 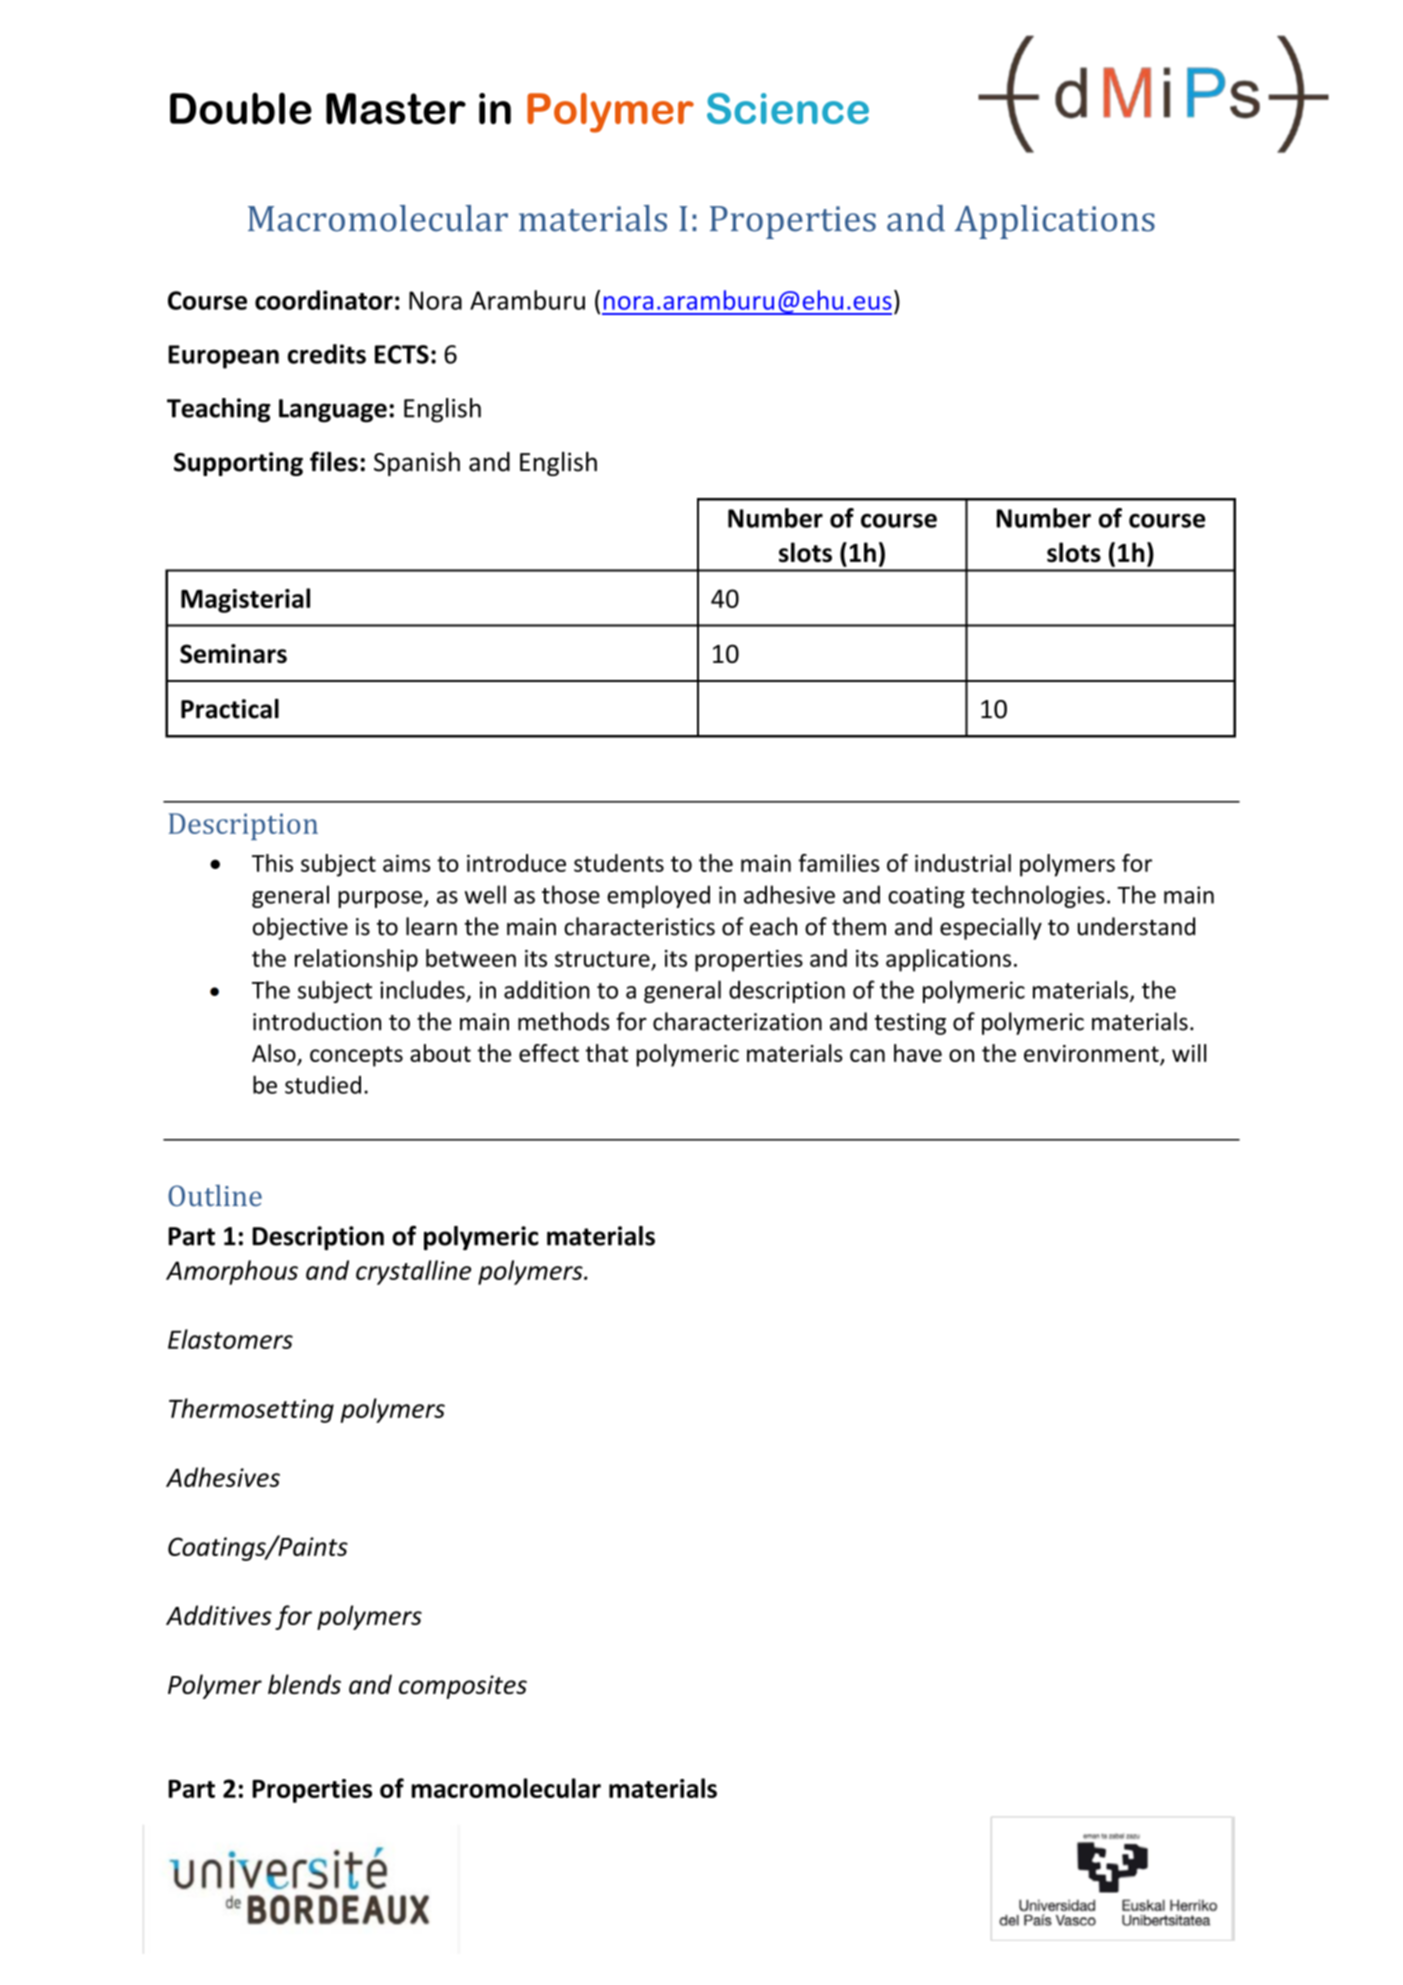 I want to click on characterization, so click(x=737, y=1021).
